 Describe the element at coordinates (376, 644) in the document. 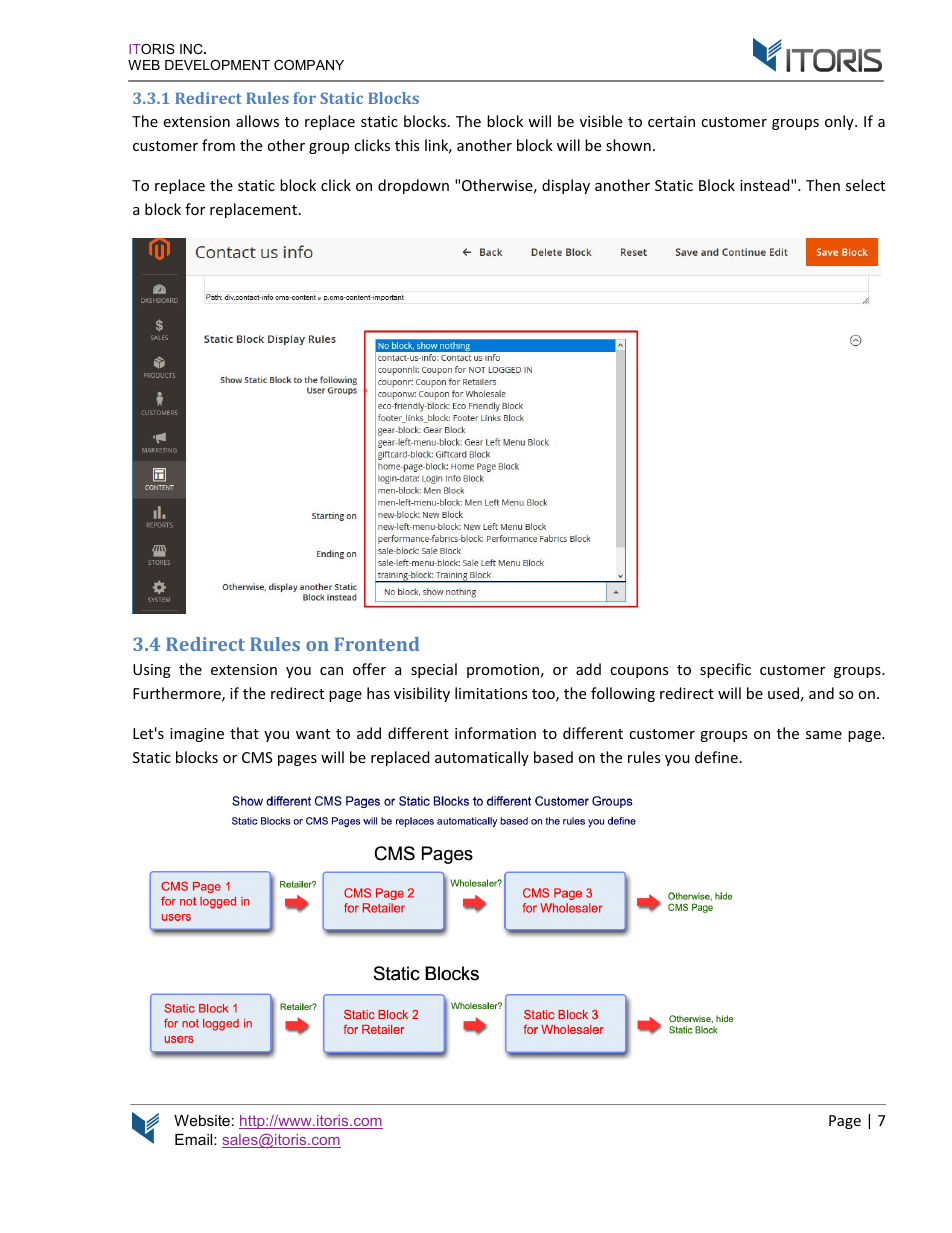

I see `Frontend` at that location.
